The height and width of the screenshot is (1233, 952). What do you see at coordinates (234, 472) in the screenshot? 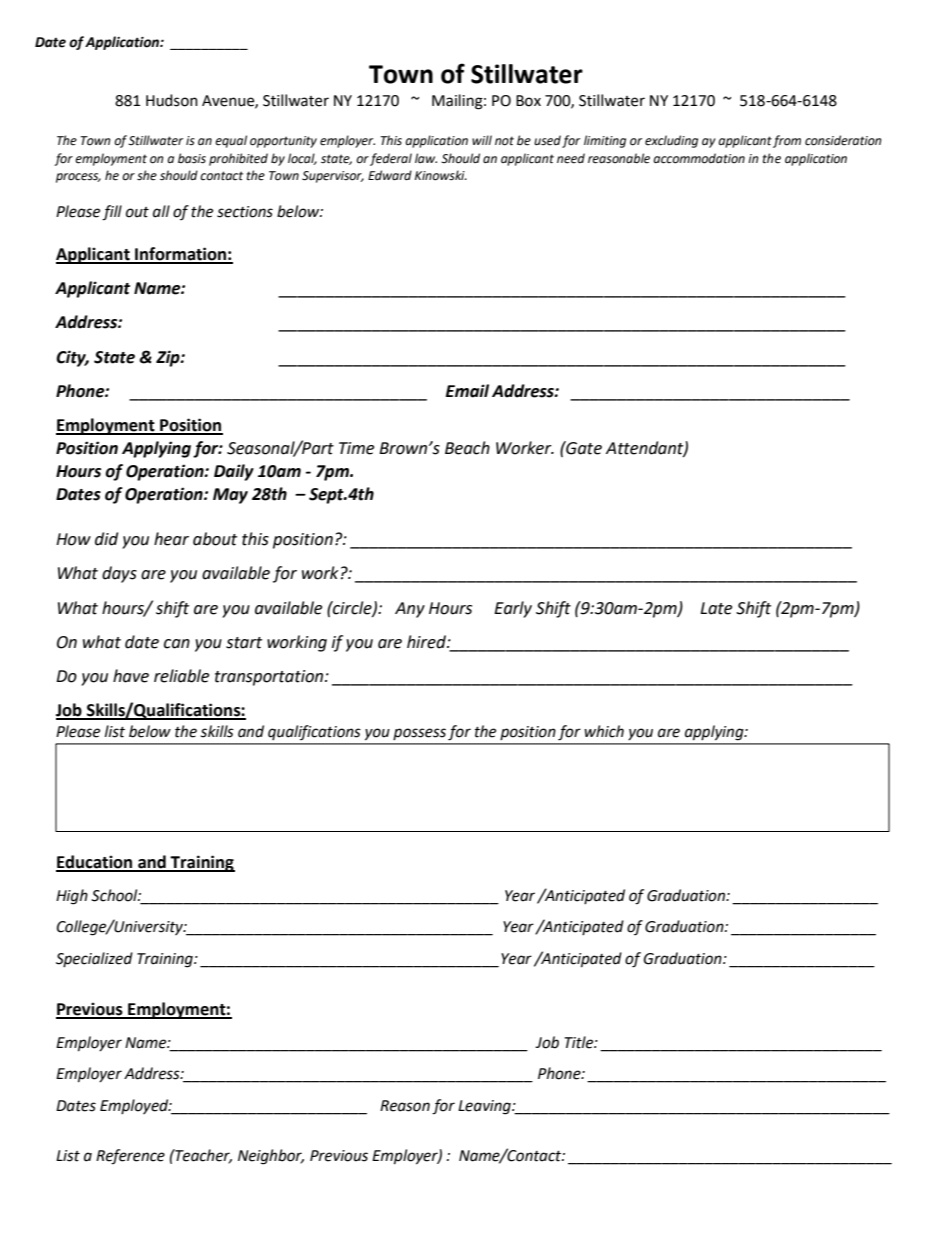
I see `Daily` at bounding box center [234, 472].
